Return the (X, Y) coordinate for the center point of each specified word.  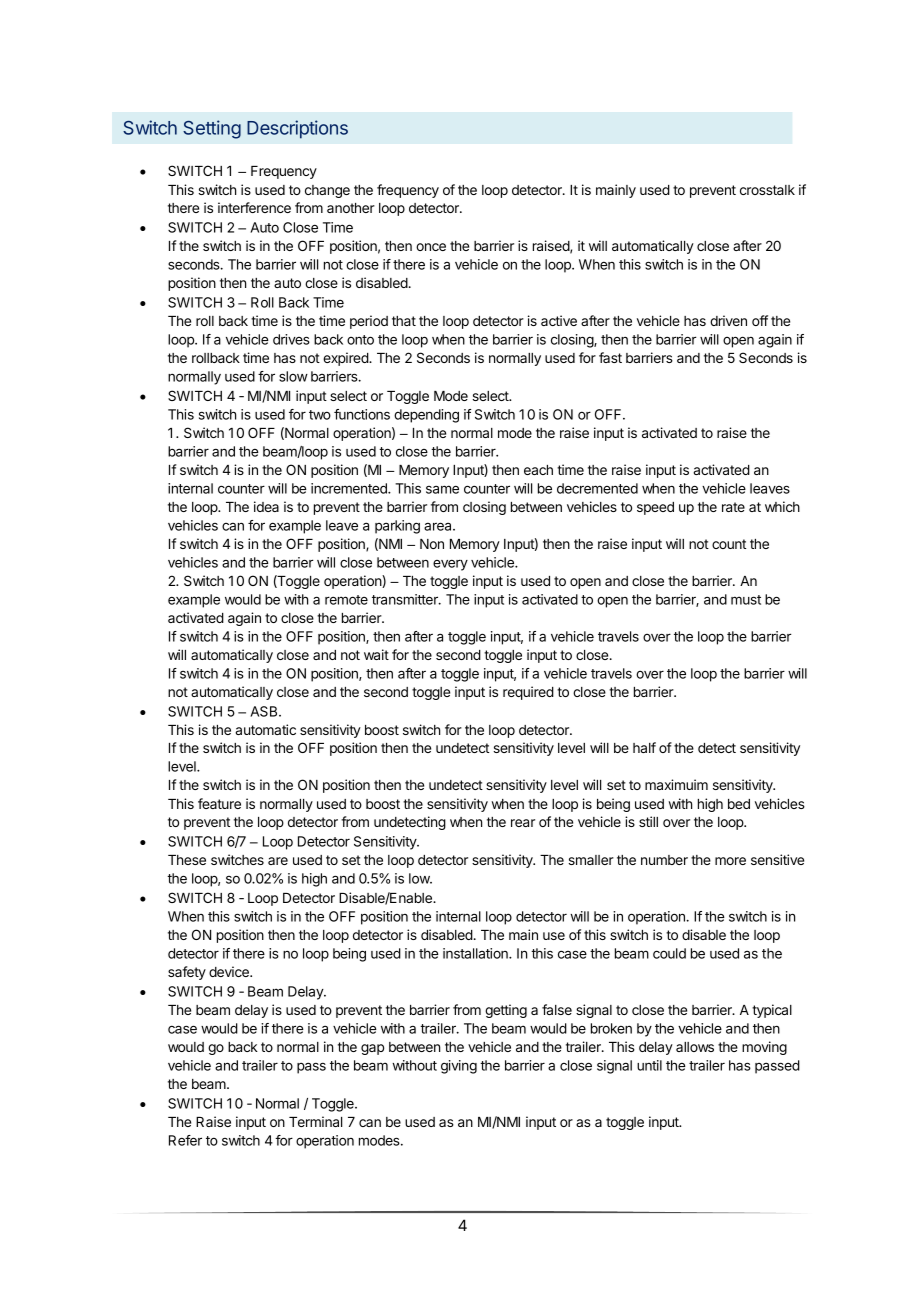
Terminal (315, 1121)
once (431, 247)
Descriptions (297, 129)
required (528, 693)
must (746, 600)
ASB (265, 711)
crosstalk (767, 190)
